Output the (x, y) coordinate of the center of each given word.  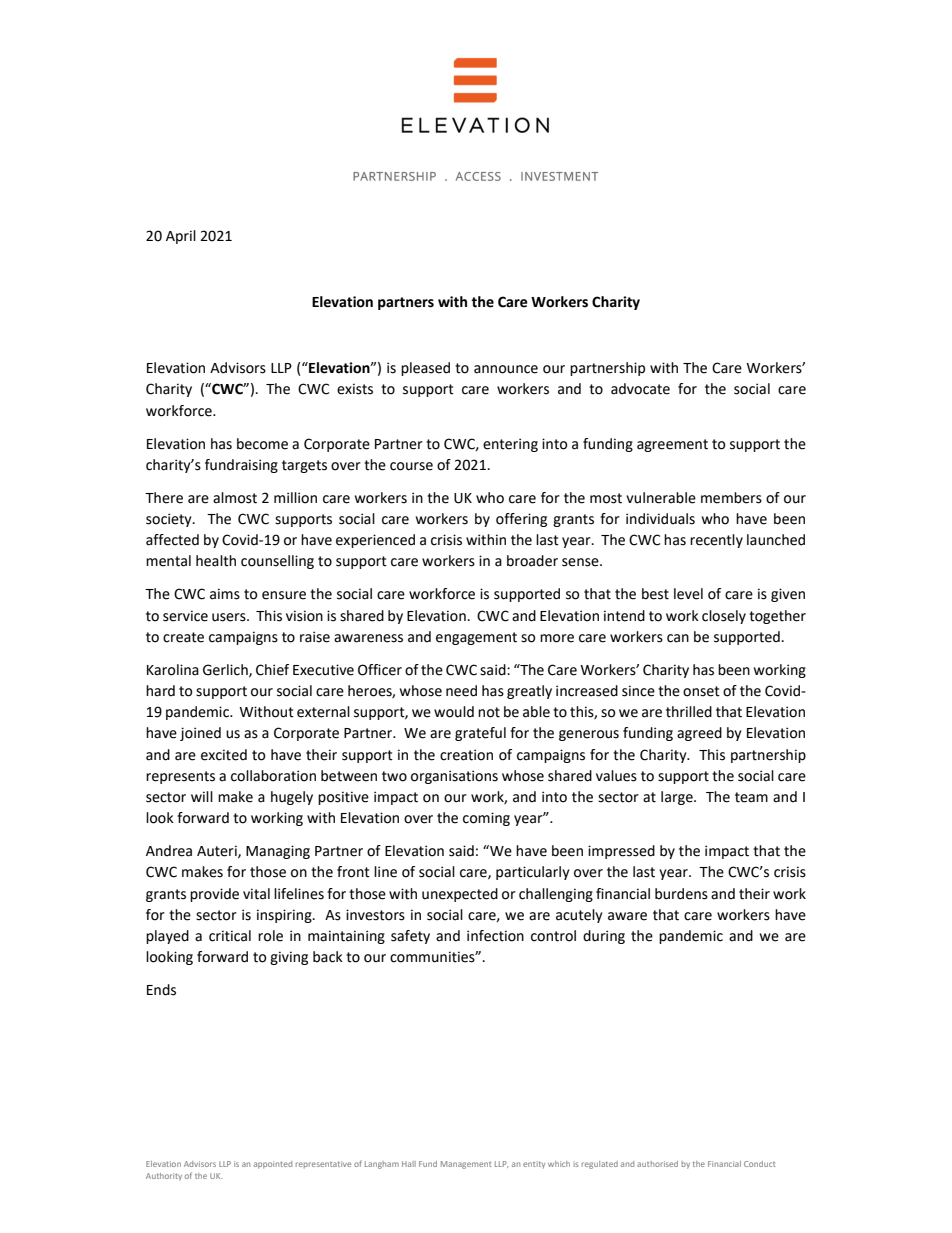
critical (230, 936)
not (489, 712)
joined (200, 734)
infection (495, 936)
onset (701, 691)
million (295, 498)
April (181, 237)
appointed (273, 1165)
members (731, 498)
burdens (681, 894)
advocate (640, 389)
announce (506, 369)
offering (521, 520)
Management (466, 1165)
